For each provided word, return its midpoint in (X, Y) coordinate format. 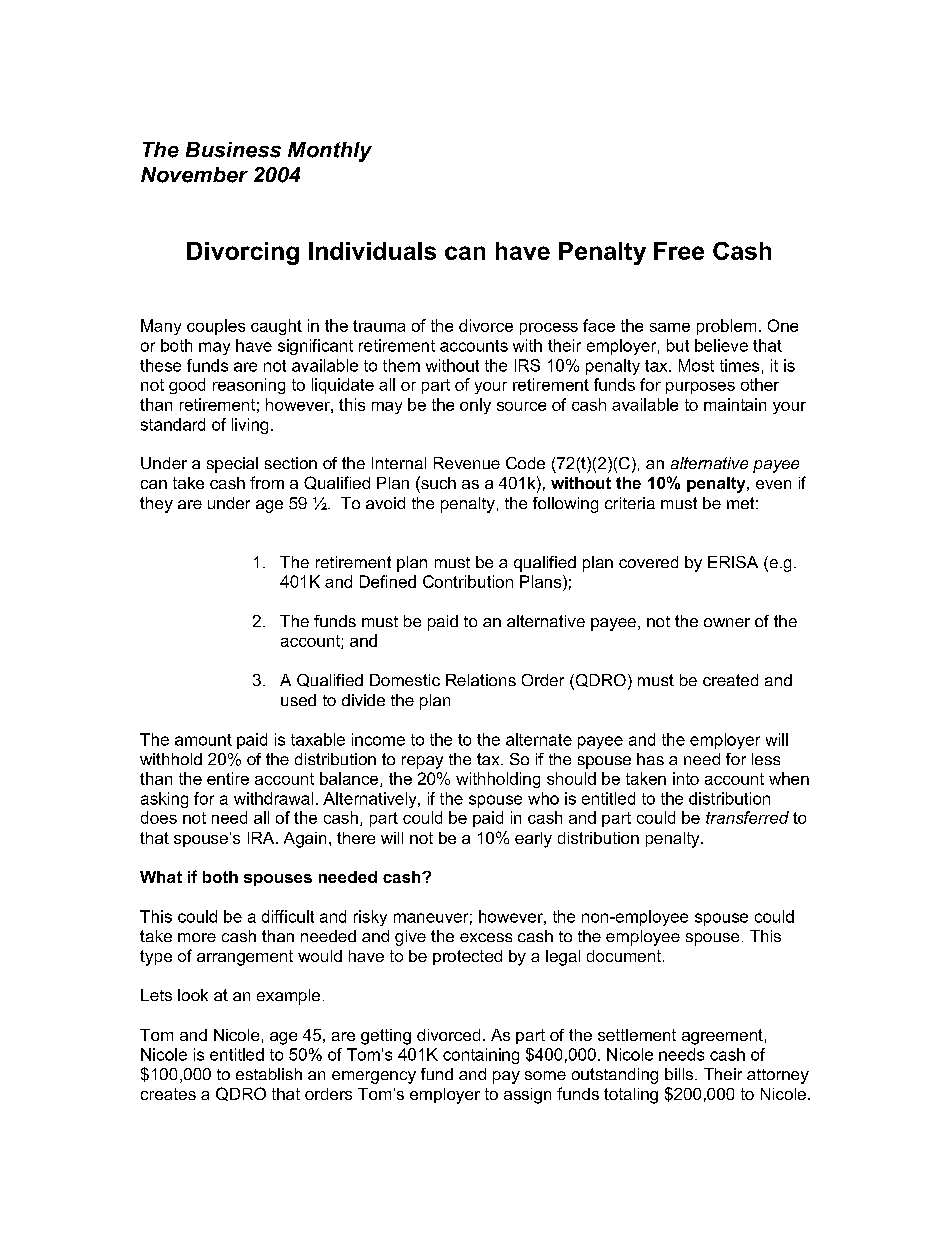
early (533, 840)
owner (727, 622)
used (298, 700)
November (194, 175)
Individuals (372, 251)
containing (481, 1056)
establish (269, 1074)
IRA (262, 838)
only (475, 406)
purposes (700, 388)
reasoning (249, 386)
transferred (747, 817)
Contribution (468, 581)
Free (679, 251)
